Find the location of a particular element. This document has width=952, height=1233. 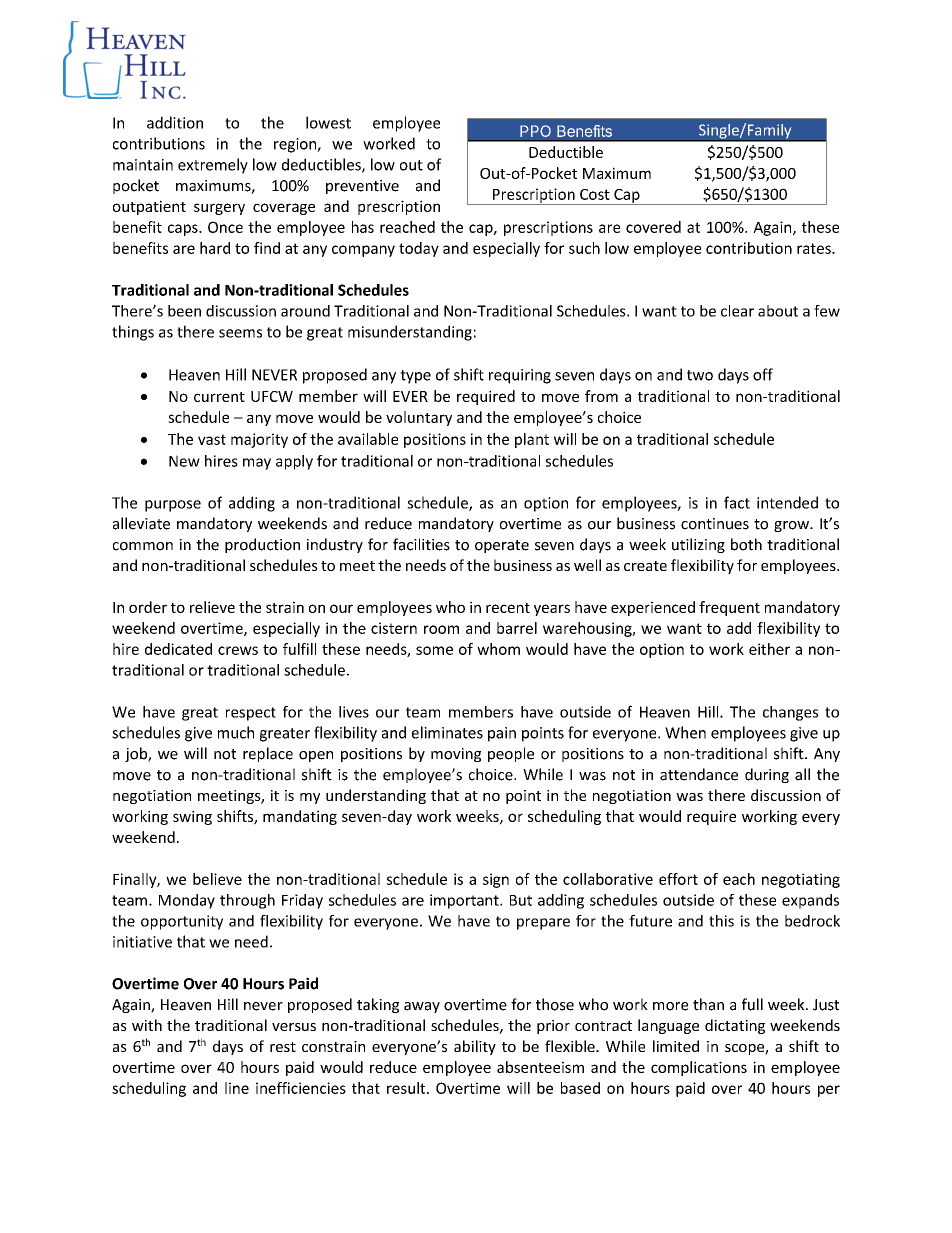

plant is located at coordinates (532, 440).
